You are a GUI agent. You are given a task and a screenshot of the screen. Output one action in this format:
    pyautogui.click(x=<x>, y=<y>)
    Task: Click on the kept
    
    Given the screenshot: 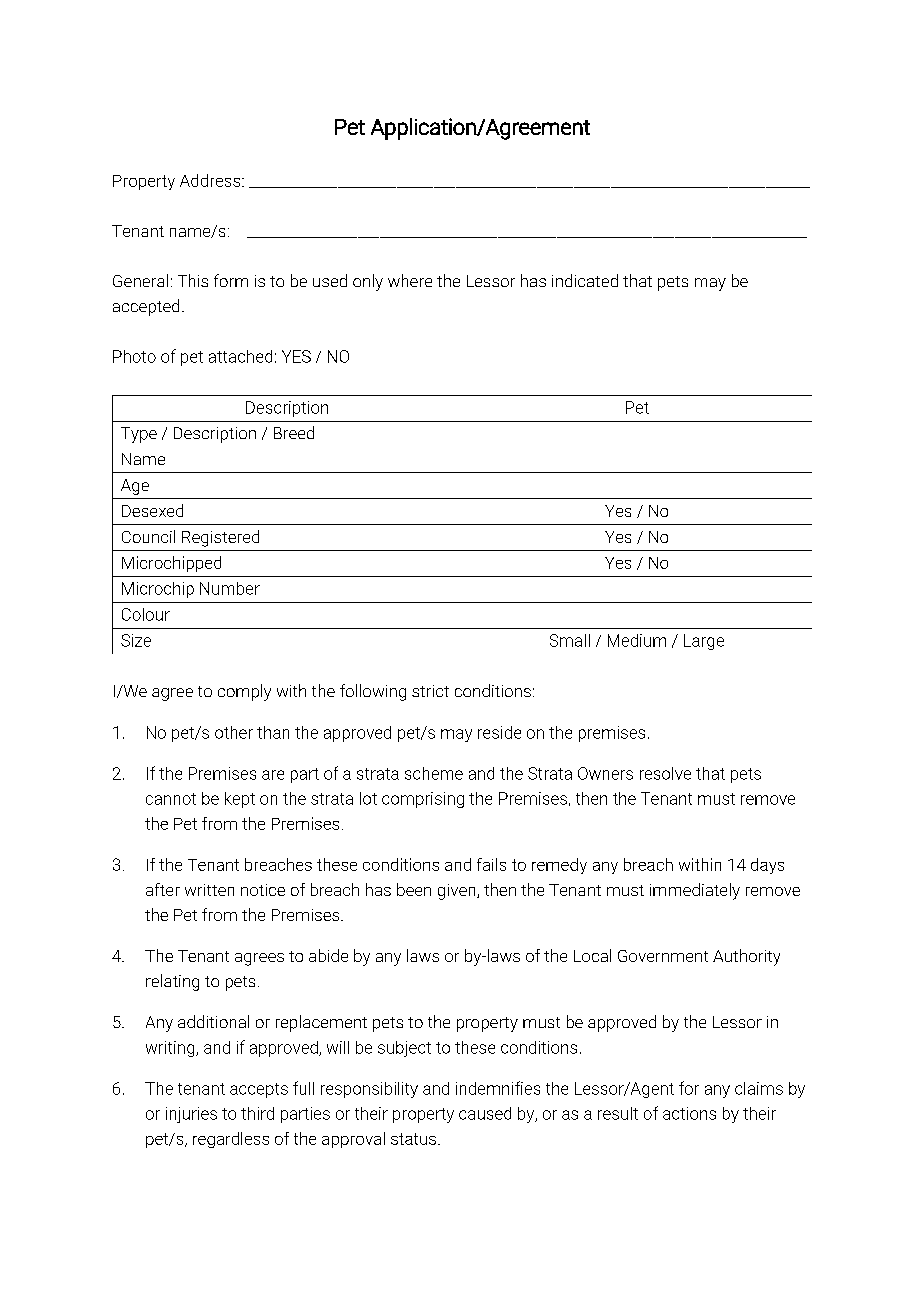 What is the action you would take?
    pyautogui.click(x=240, y=800)
